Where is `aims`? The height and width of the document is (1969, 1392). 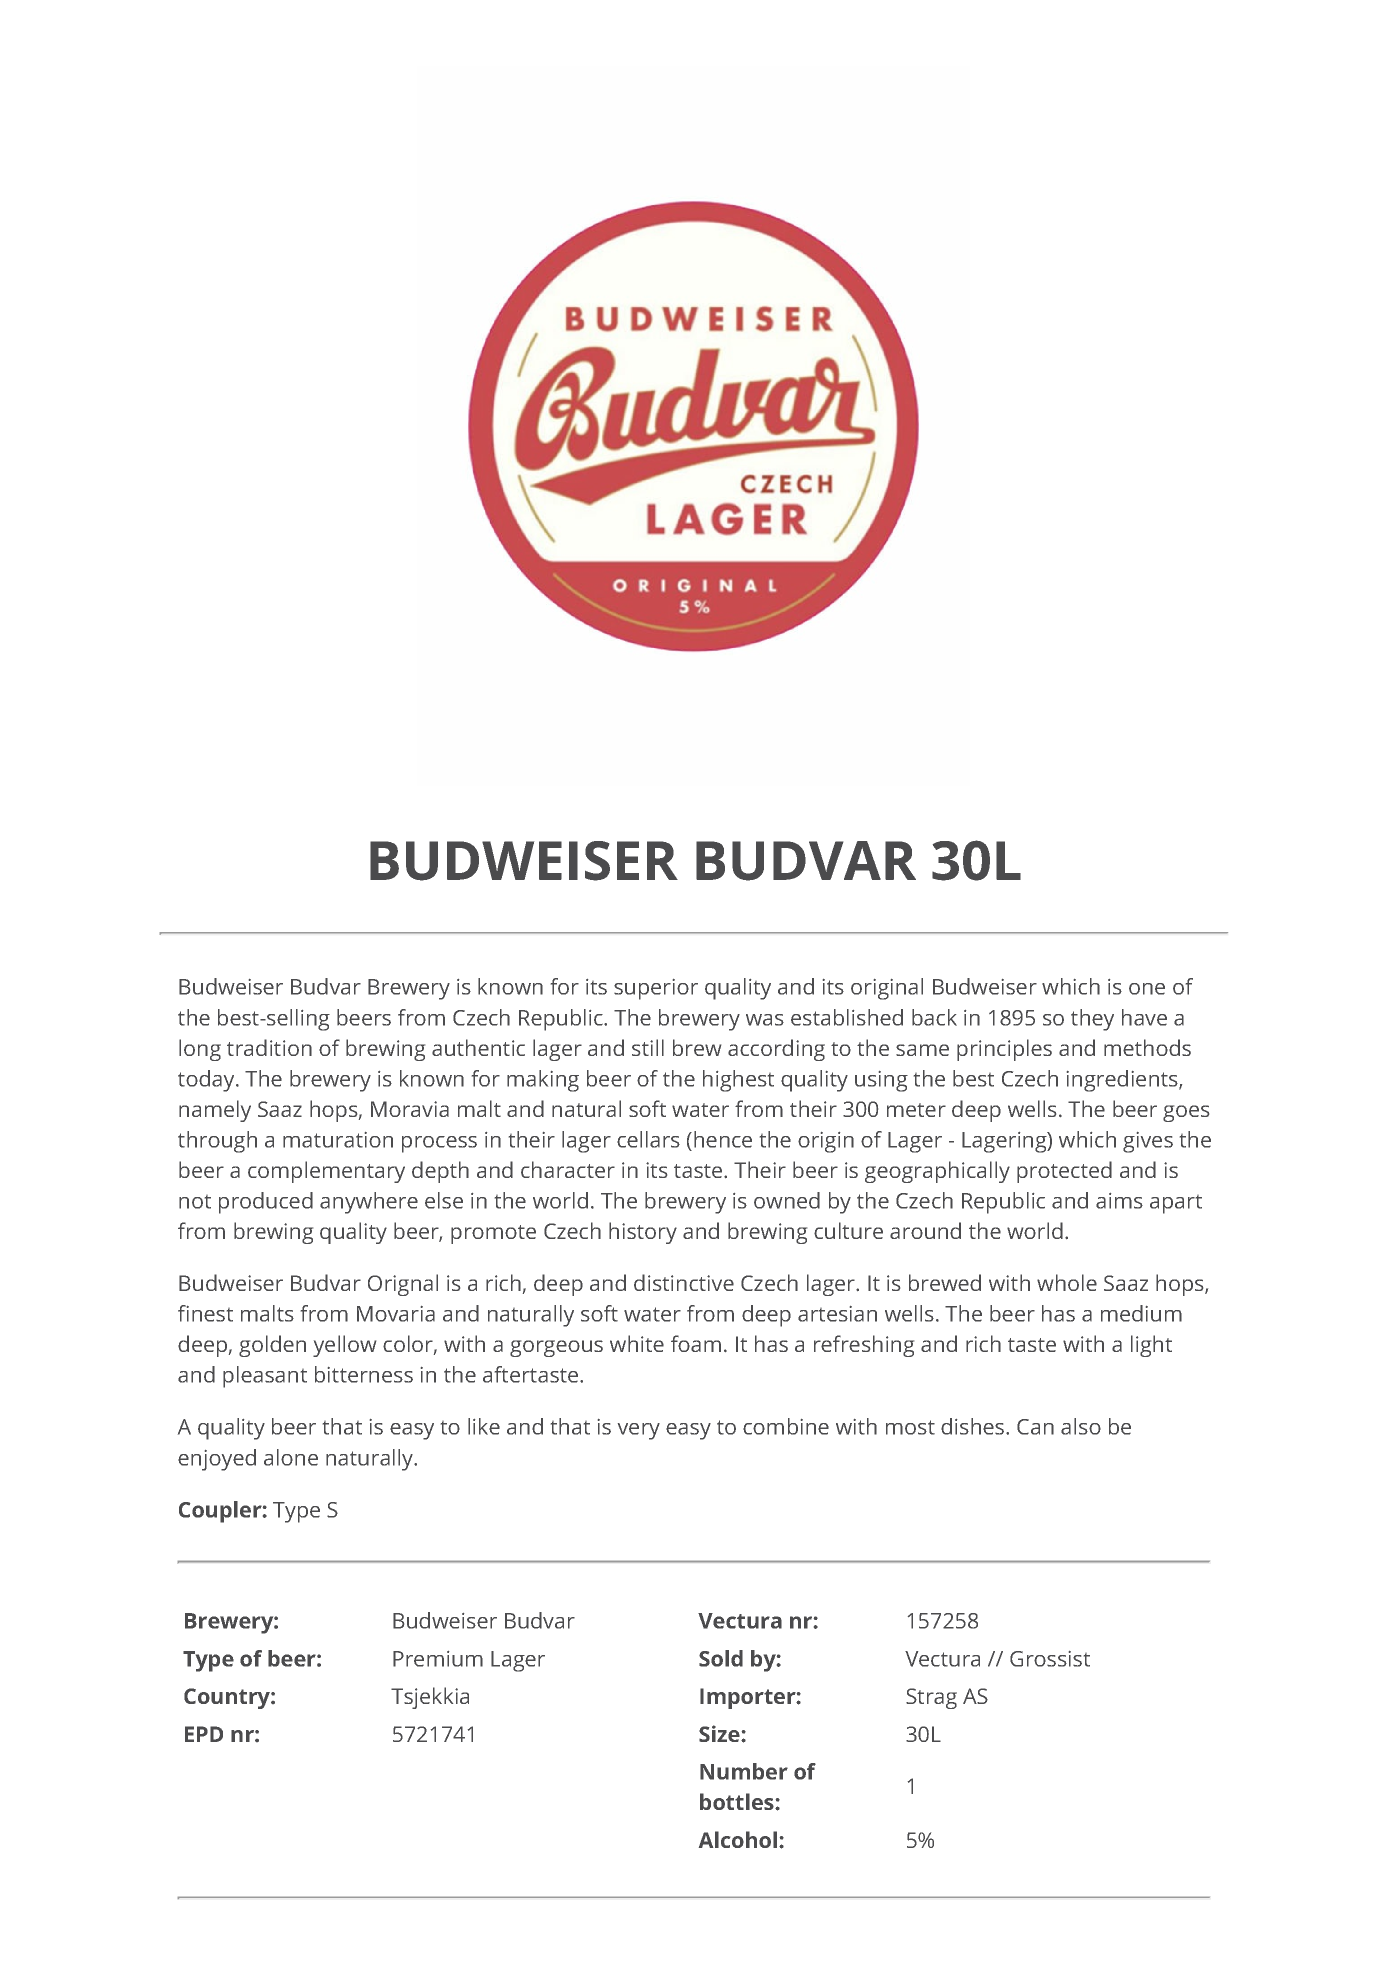 aims is located at coordinates (1119, 1201).
